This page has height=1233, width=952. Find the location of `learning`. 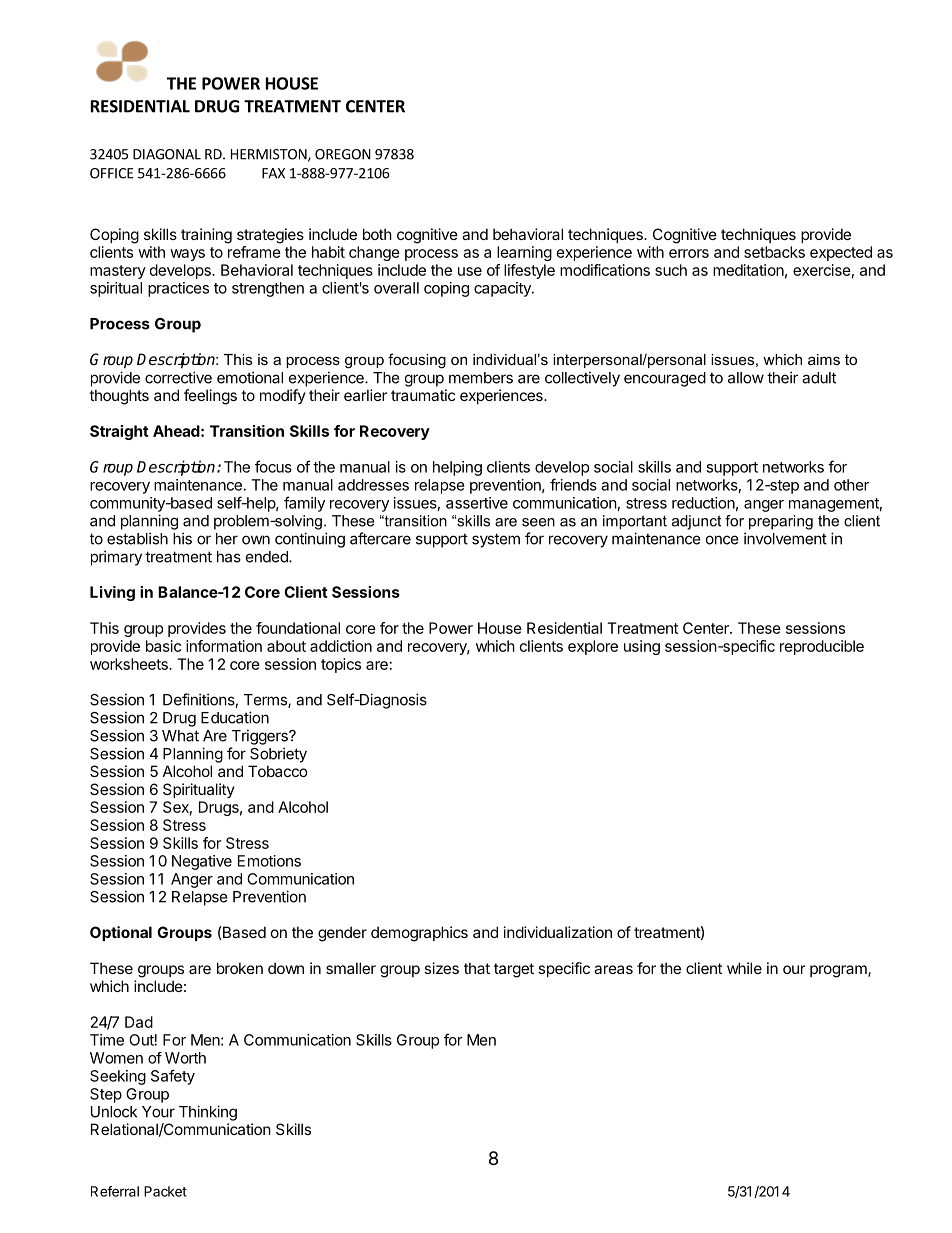

learning is located at coordinates (524, 253).
